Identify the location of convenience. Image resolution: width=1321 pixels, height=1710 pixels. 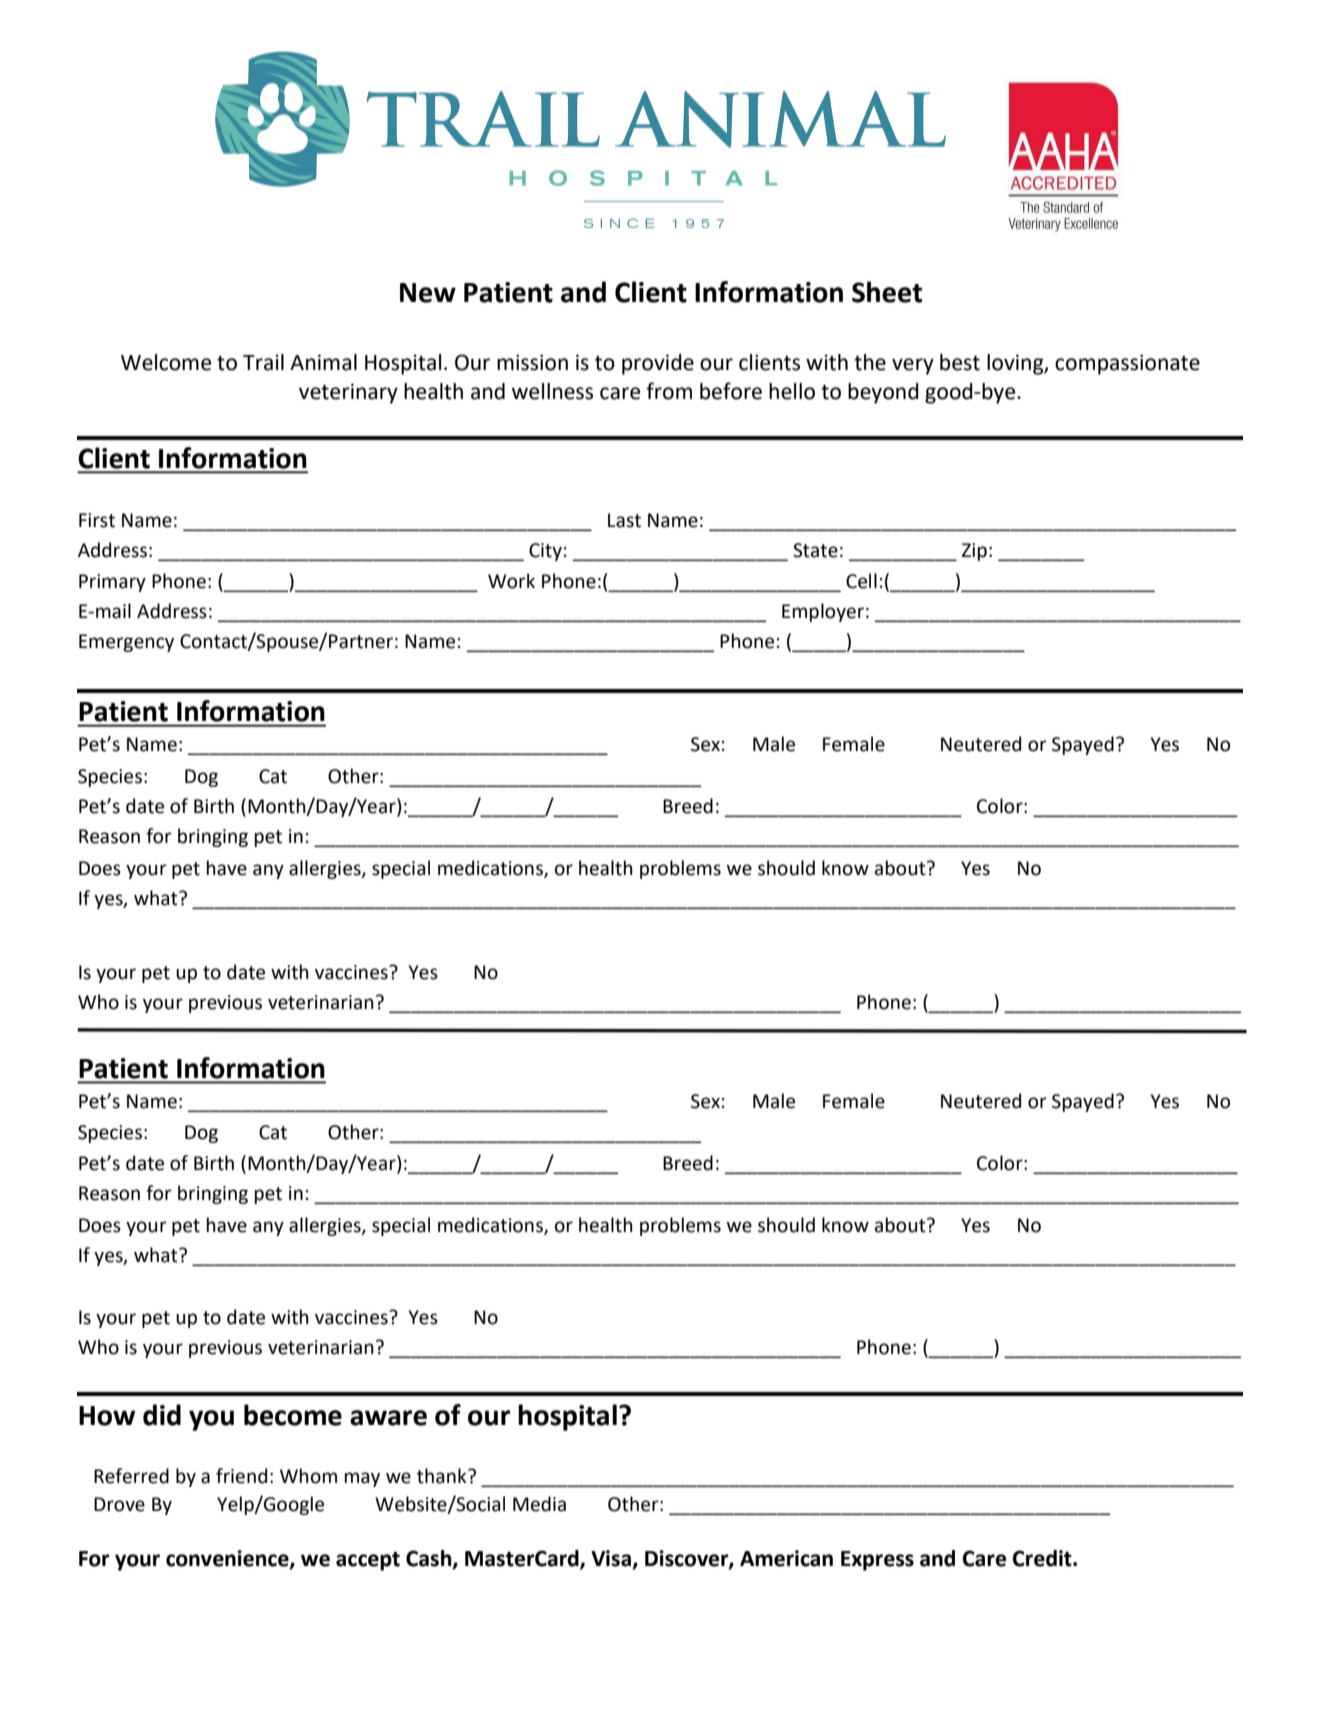
(228, 1559).
